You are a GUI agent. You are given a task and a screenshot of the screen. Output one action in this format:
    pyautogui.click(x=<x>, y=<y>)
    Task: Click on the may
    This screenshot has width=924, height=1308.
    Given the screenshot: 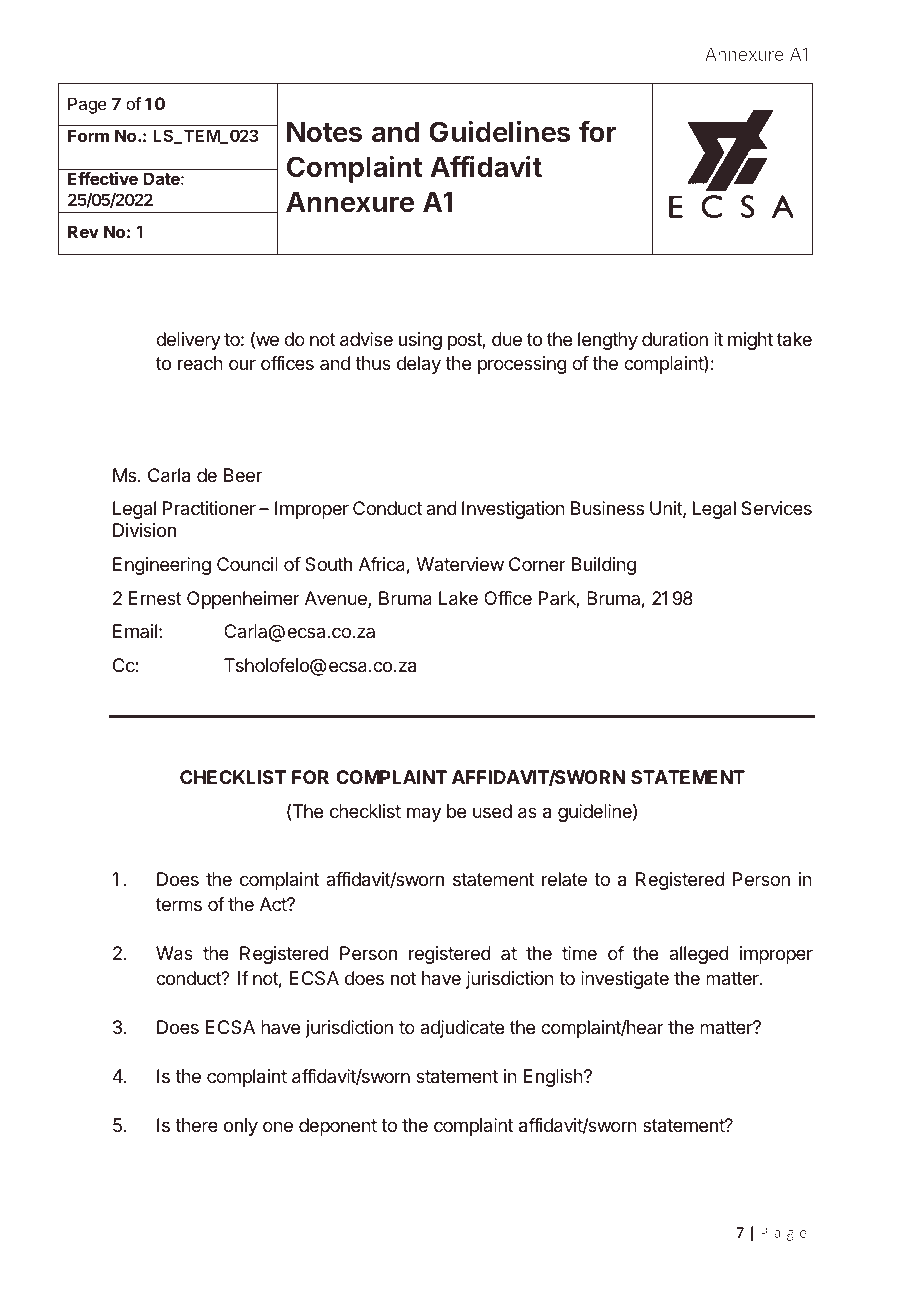 What is the action you would take?
    pyautogui.click(x=424, y=814)
